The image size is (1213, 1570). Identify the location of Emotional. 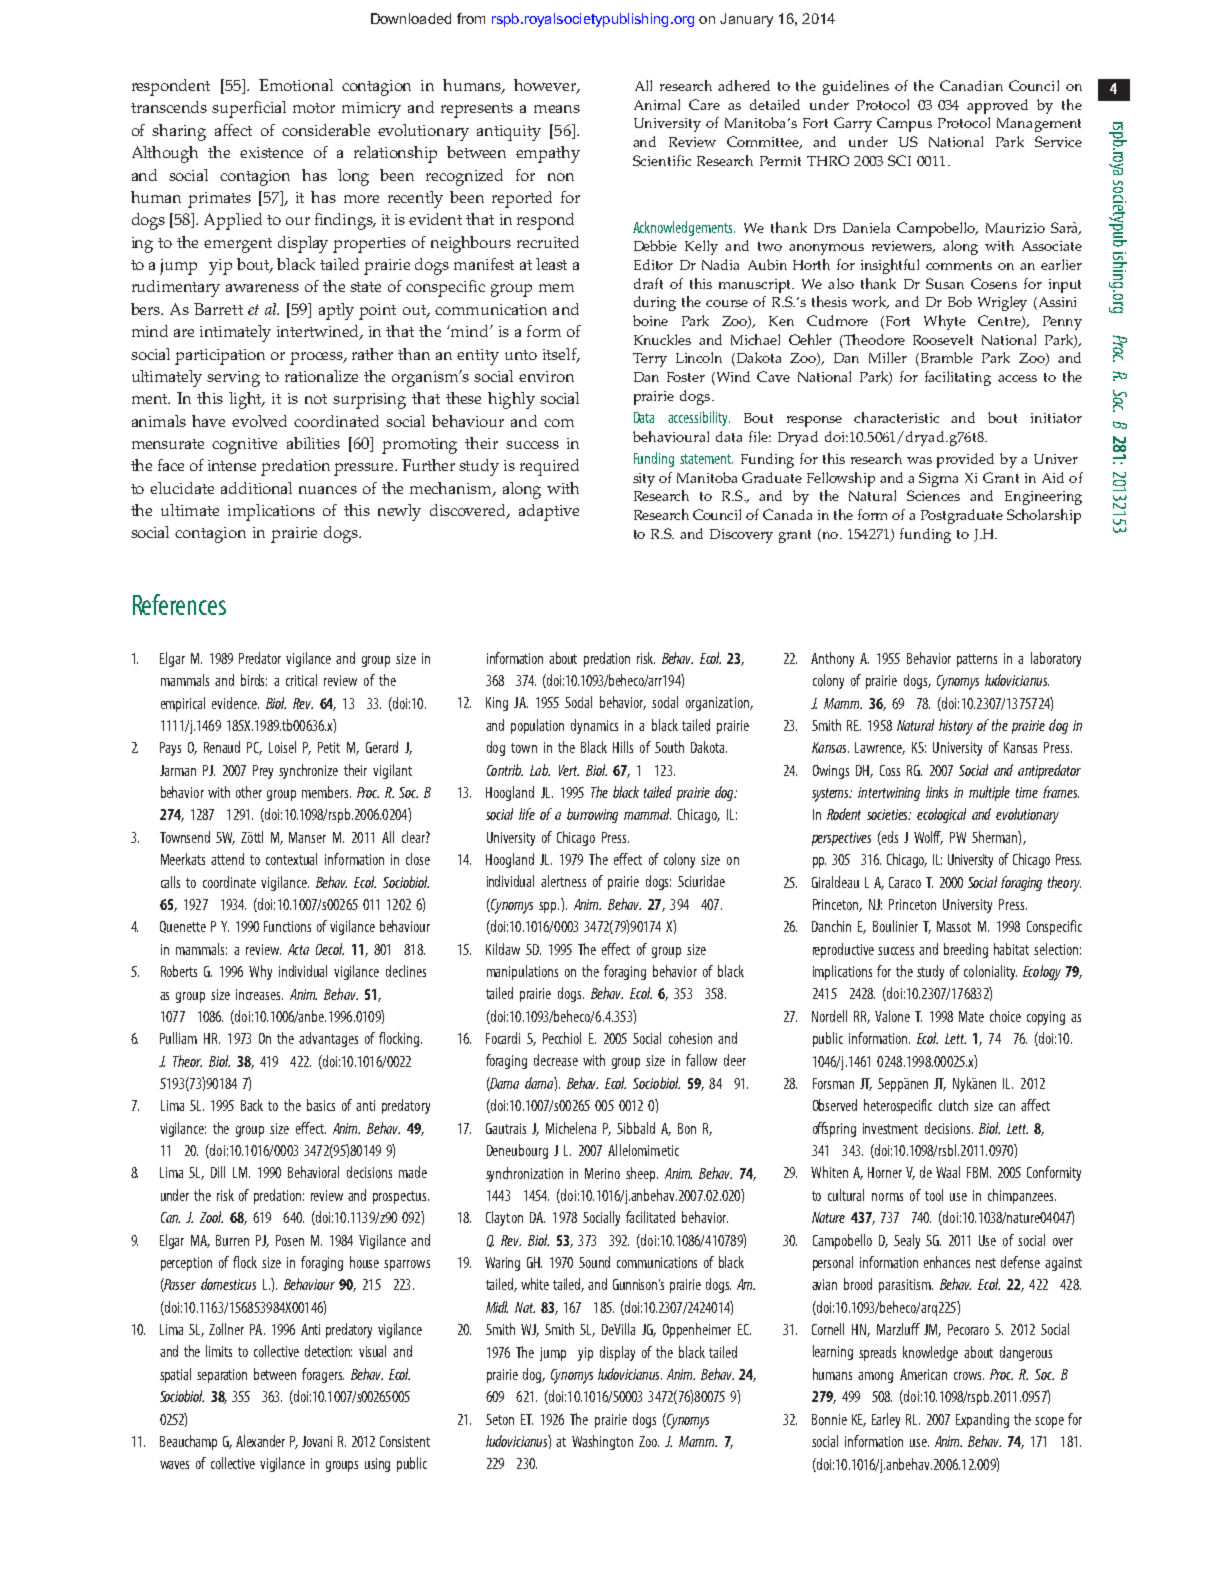
(296, 85).
